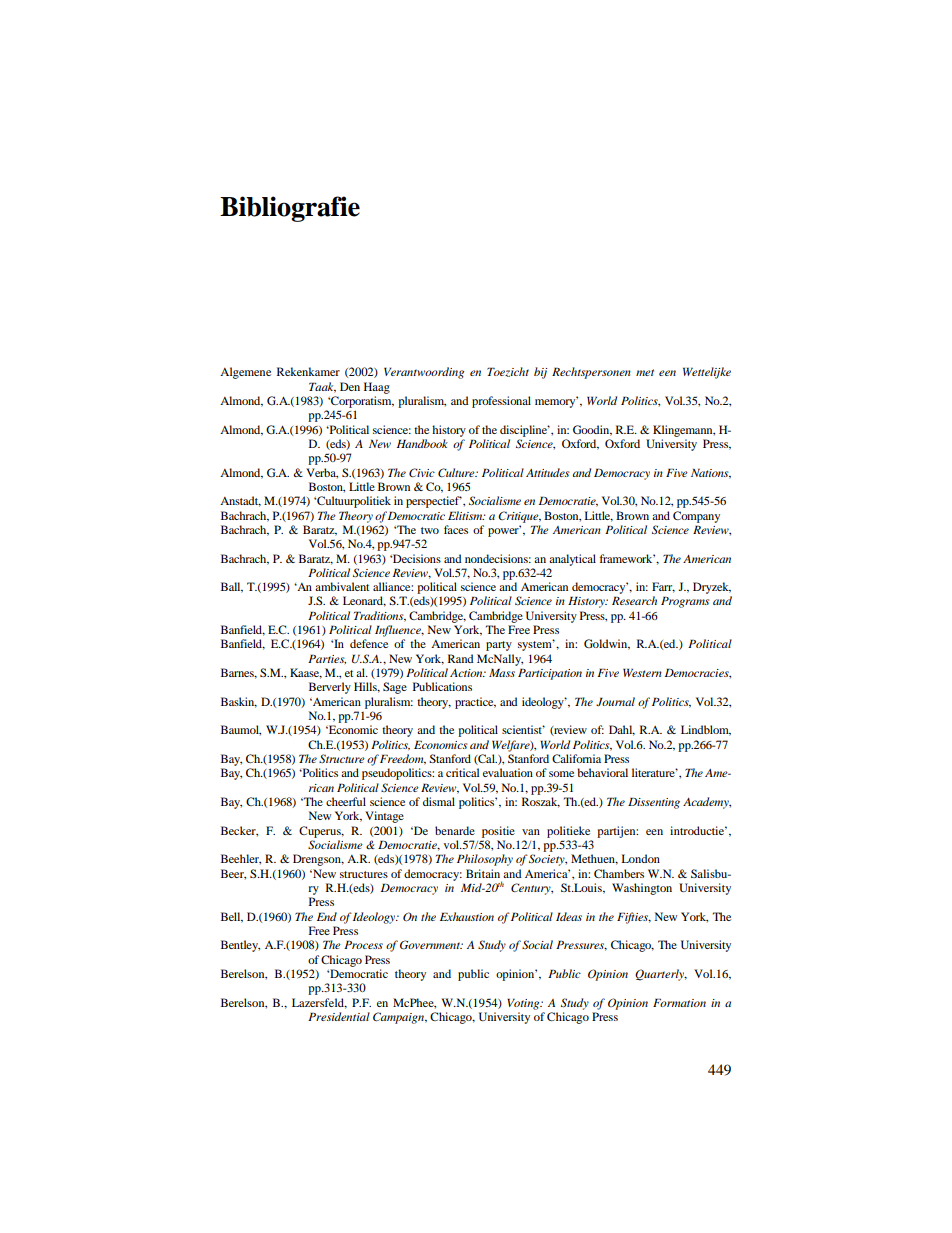  I want to click on bij, so click(540, 373).
